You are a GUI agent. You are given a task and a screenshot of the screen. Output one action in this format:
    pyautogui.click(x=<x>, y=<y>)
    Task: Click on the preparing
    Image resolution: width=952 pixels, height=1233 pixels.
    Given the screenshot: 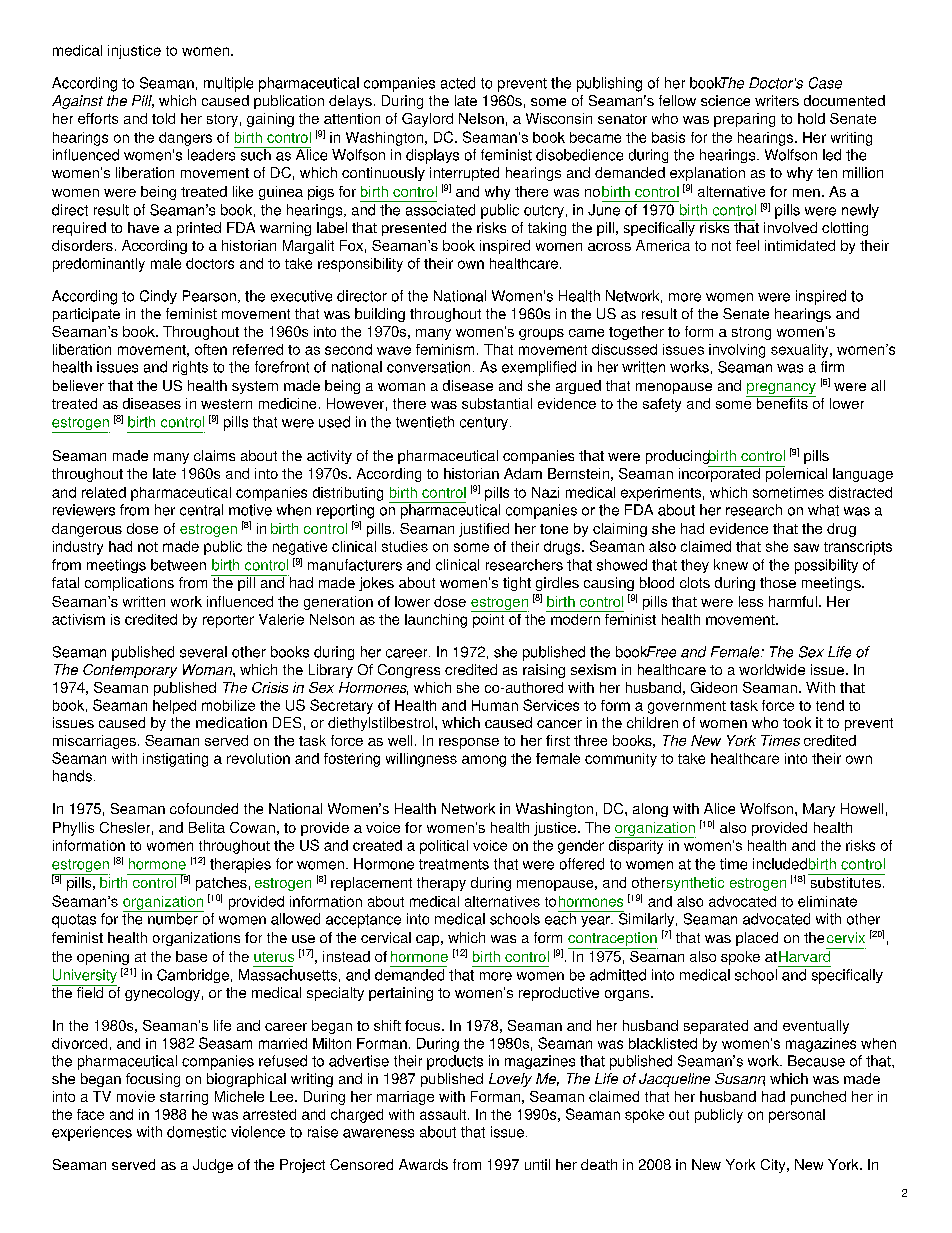 What is the action you would take?
    pyautogui.click(x=744, y=120)
